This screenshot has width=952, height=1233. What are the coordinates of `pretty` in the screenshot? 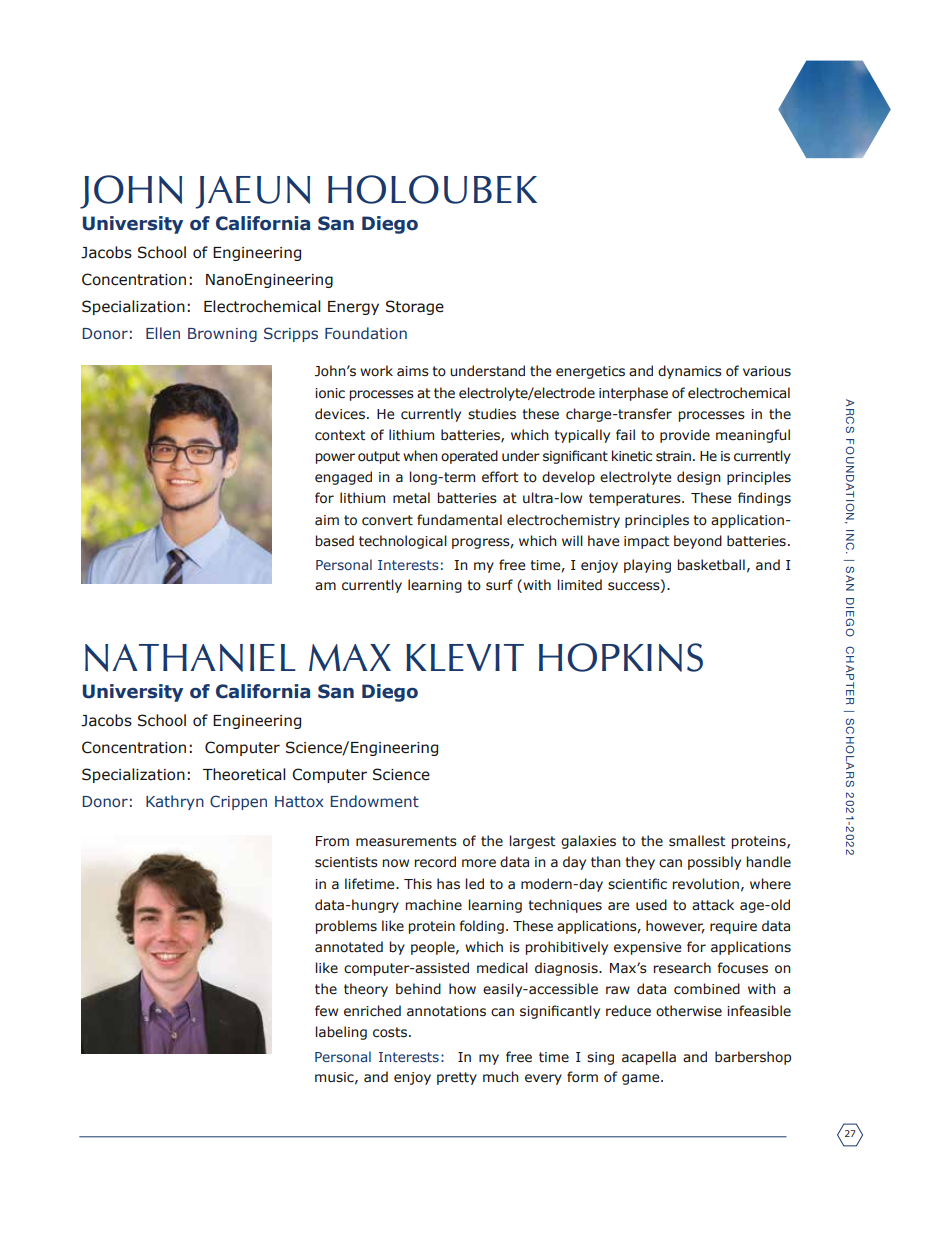 It's located at (457, 1078).
